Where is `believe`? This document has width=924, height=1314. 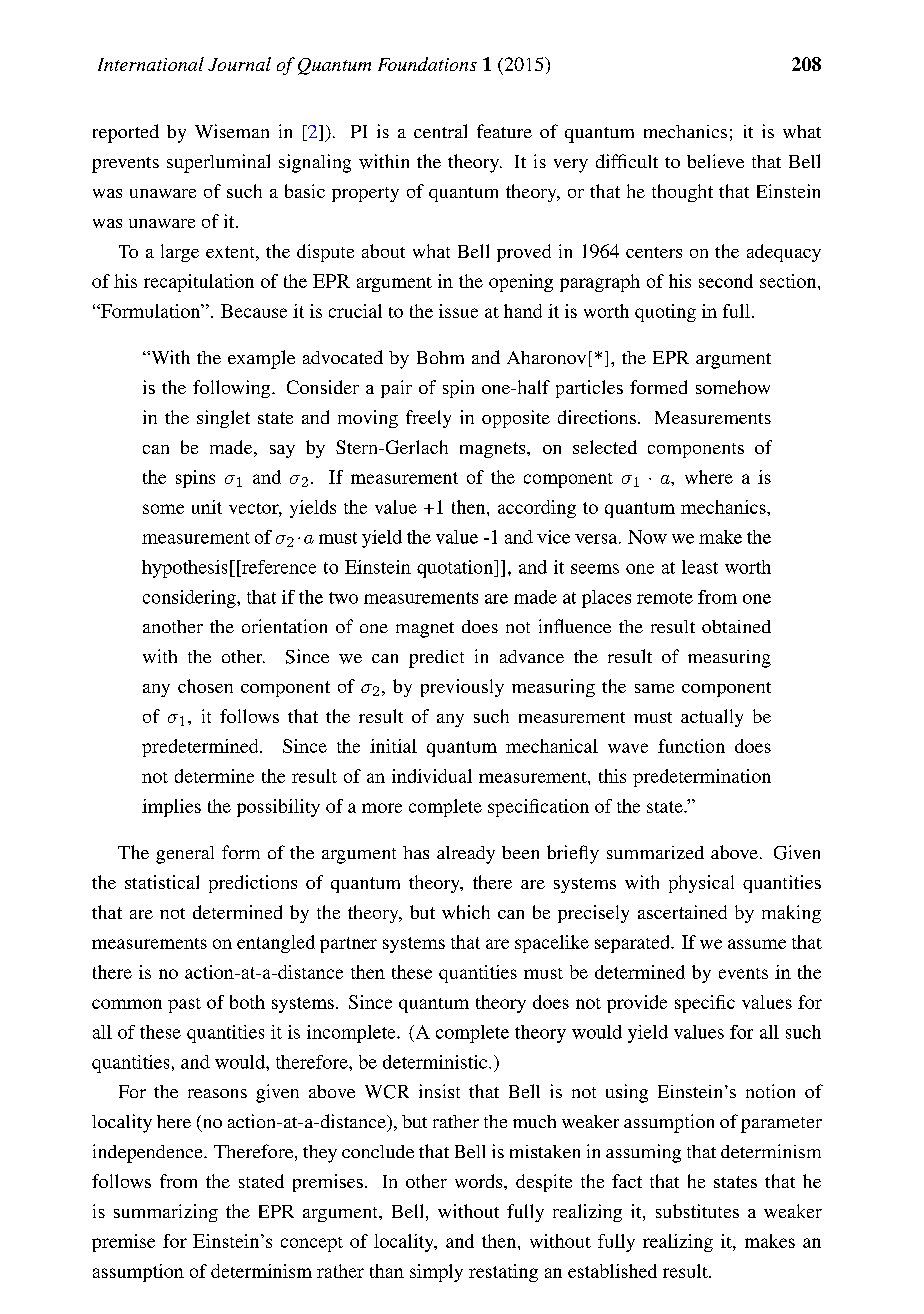
believe is located at coordinates (715, 161).
